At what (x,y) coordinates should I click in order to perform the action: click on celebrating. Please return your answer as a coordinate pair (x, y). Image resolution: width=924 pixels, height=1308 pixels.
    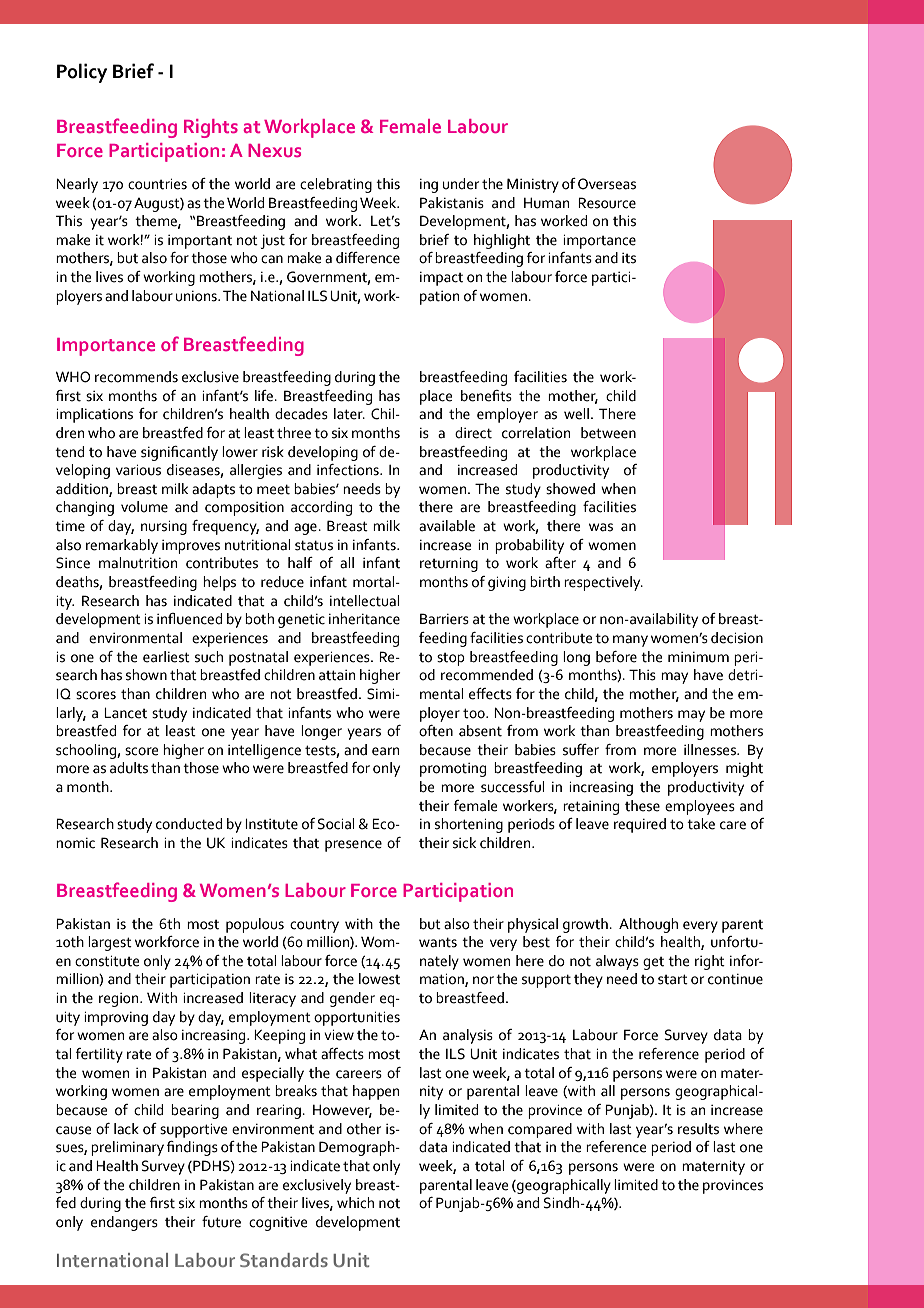
    Looking at the image, I should click on (336, 185).
